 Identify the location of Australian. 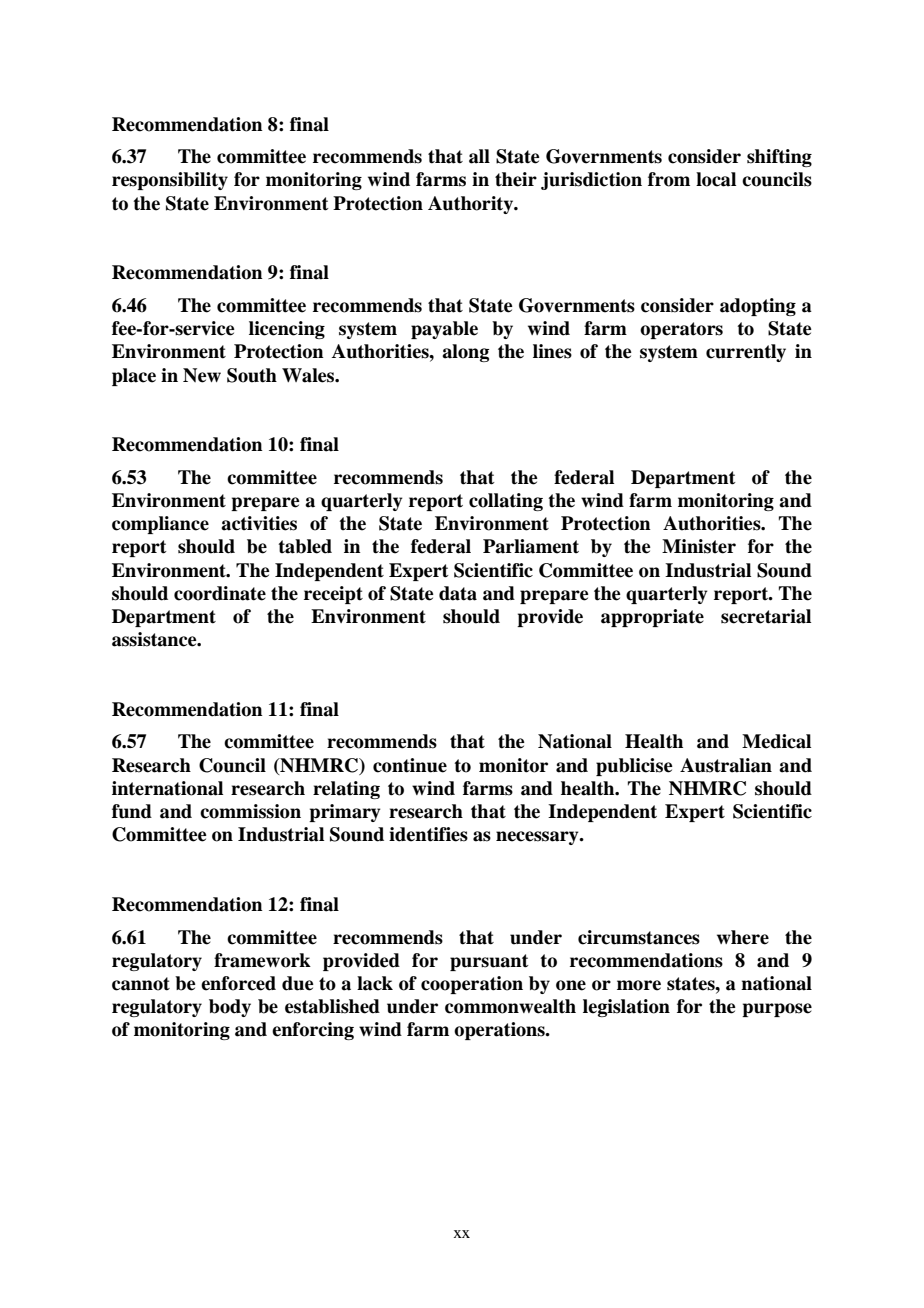
(726, 765).
